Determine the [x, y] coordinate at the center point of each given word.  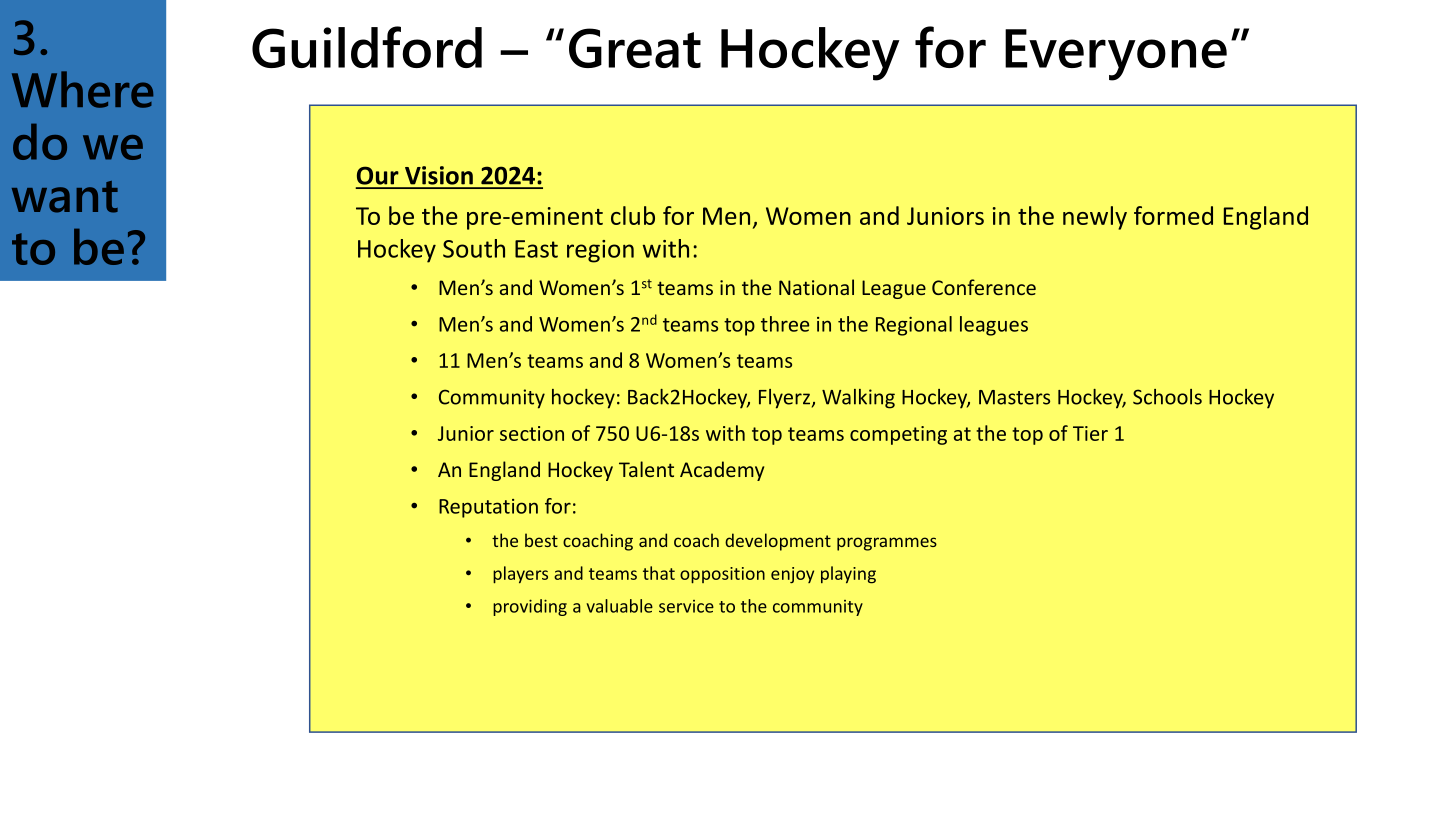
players [520, 575]
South [474, 248]
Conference [984, 287]
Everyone [1116, 55]
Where [82, 89]
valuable [619, 606]
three [785, 324]
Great [635, 48]
